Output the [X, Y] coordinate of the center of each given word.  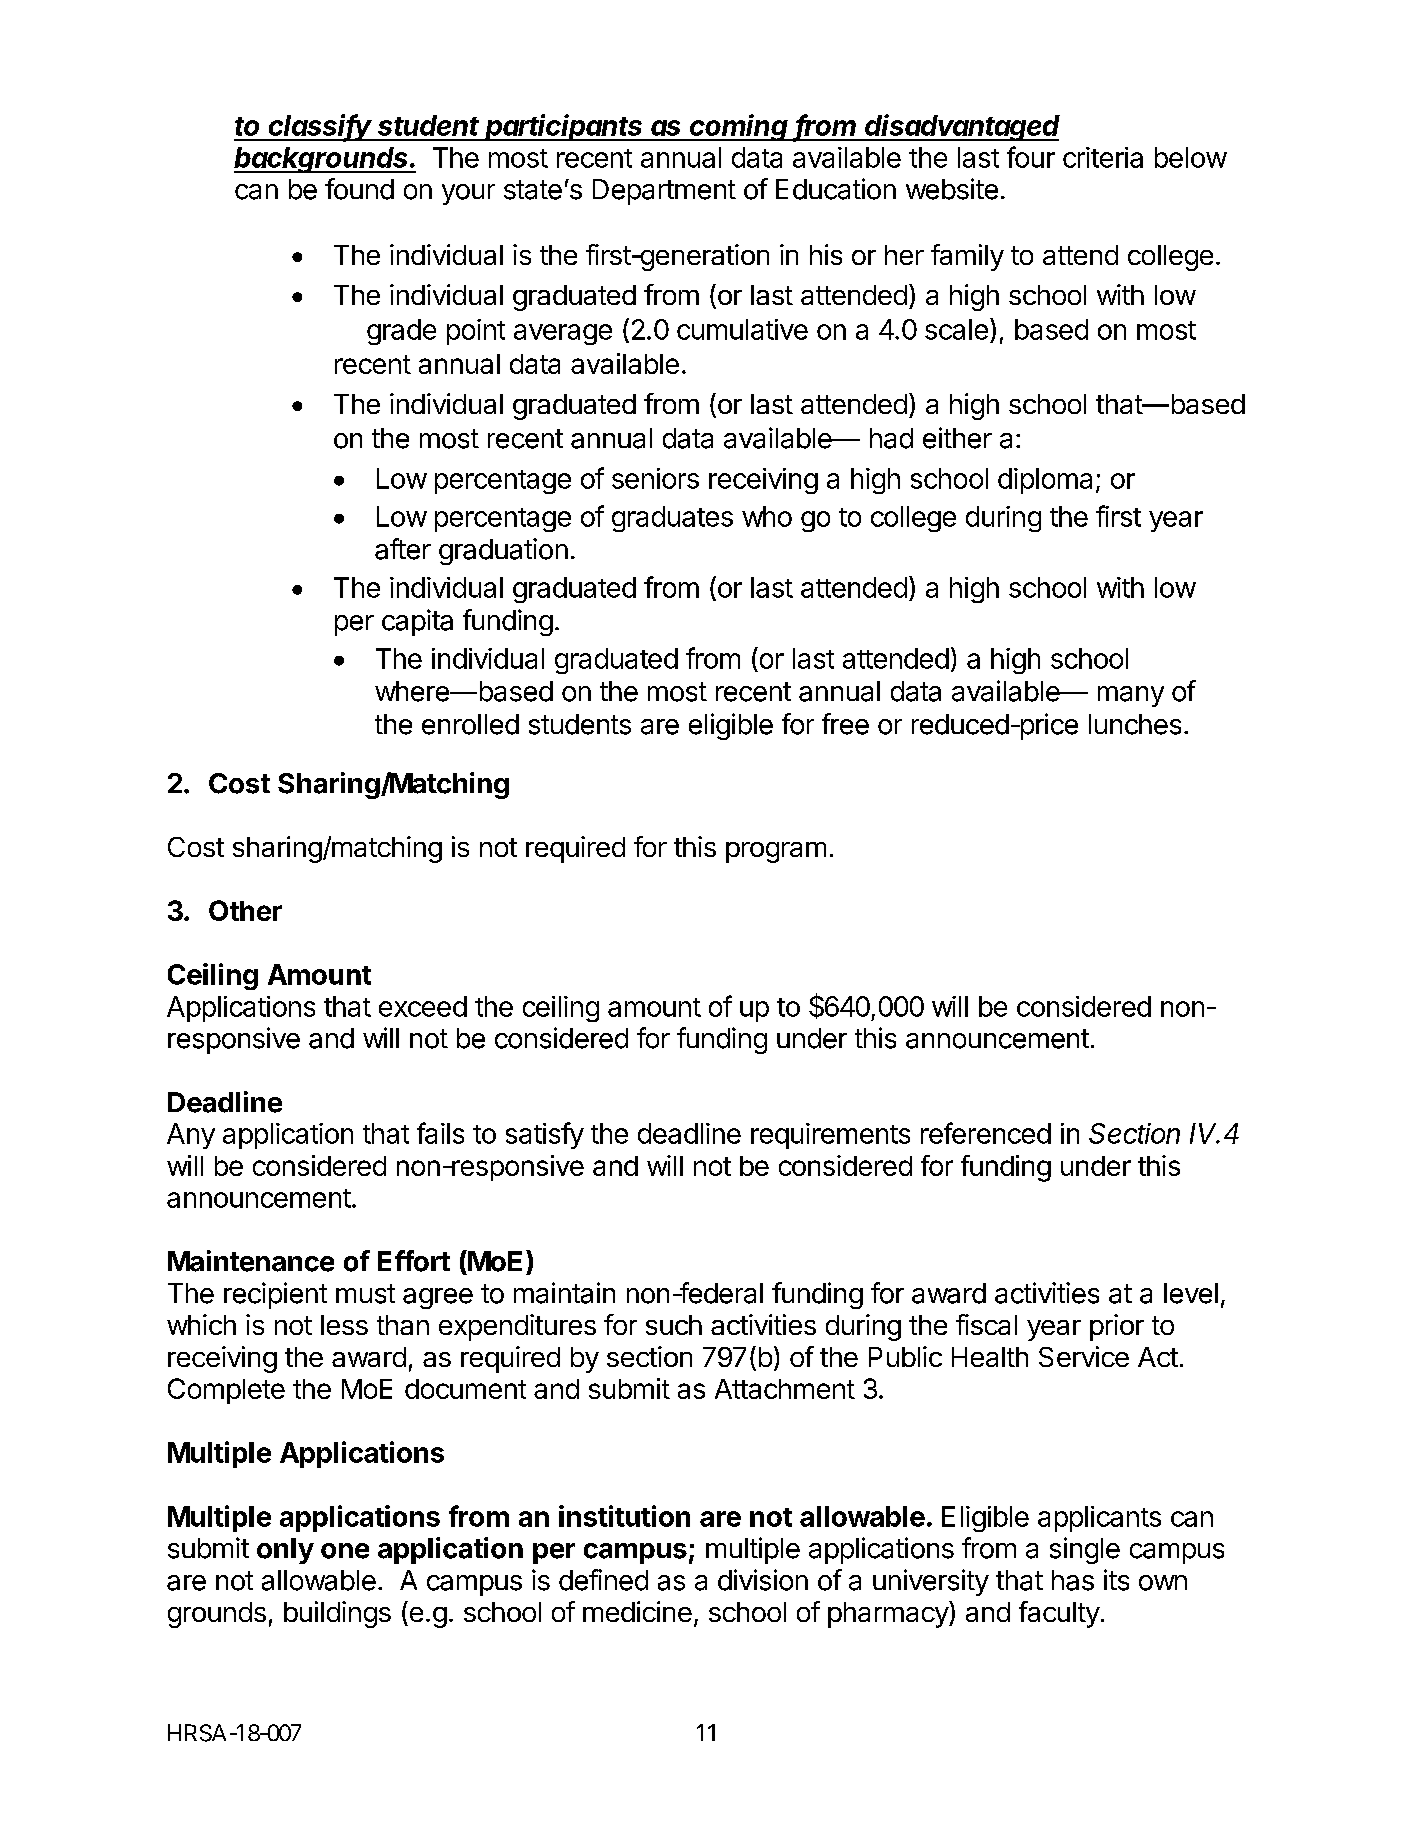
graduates [672, 519]
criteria [1103, 157]
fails [440, 1133]
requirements [830, 1136]
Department [664, 192]
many [1131, 696]
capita [417, 622]
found [359, 189]
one [345, 1551]
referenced [986, 1133]
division [763, 1580]
